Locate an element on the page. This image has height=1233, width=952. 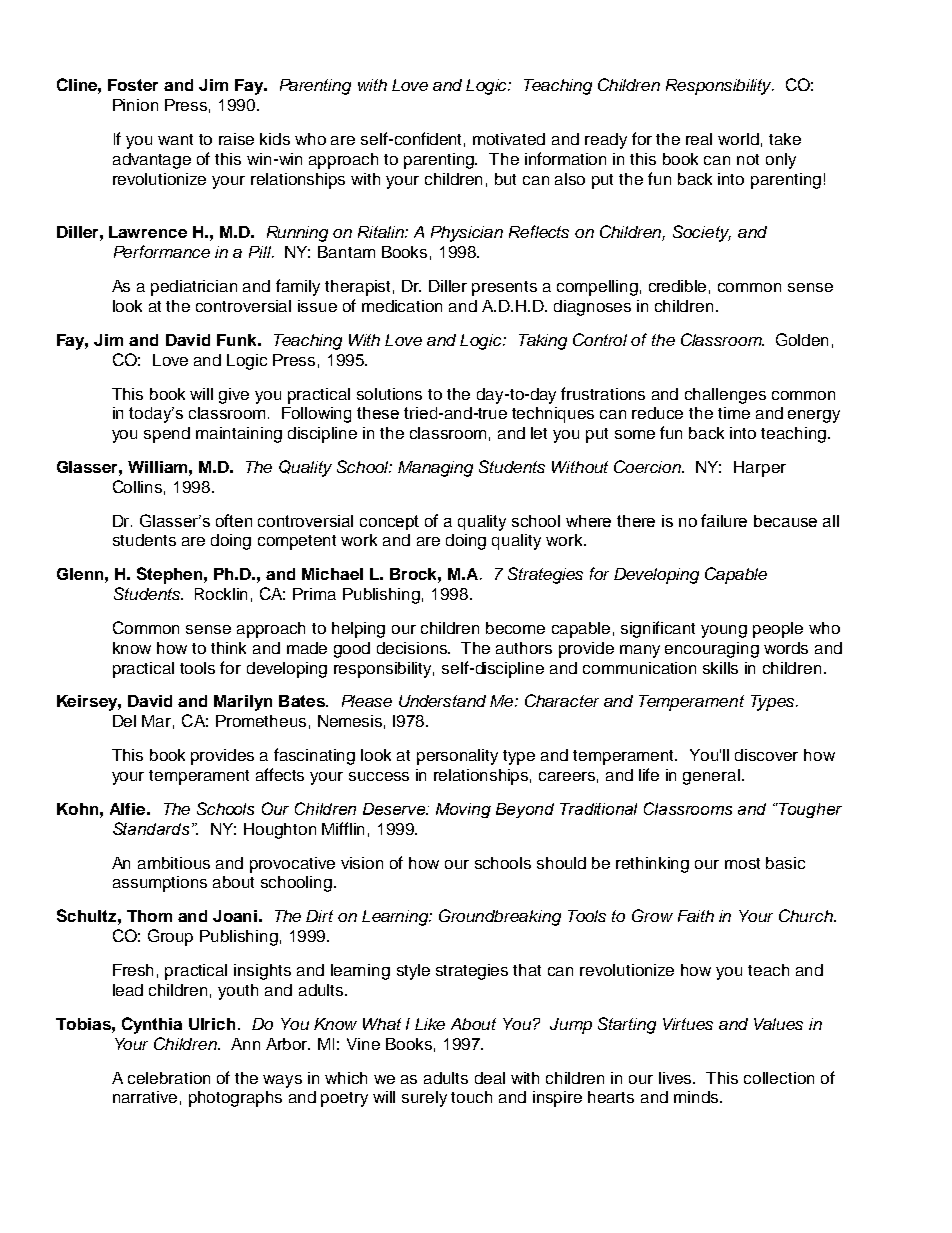
young is located at coordinates (724, 631).
